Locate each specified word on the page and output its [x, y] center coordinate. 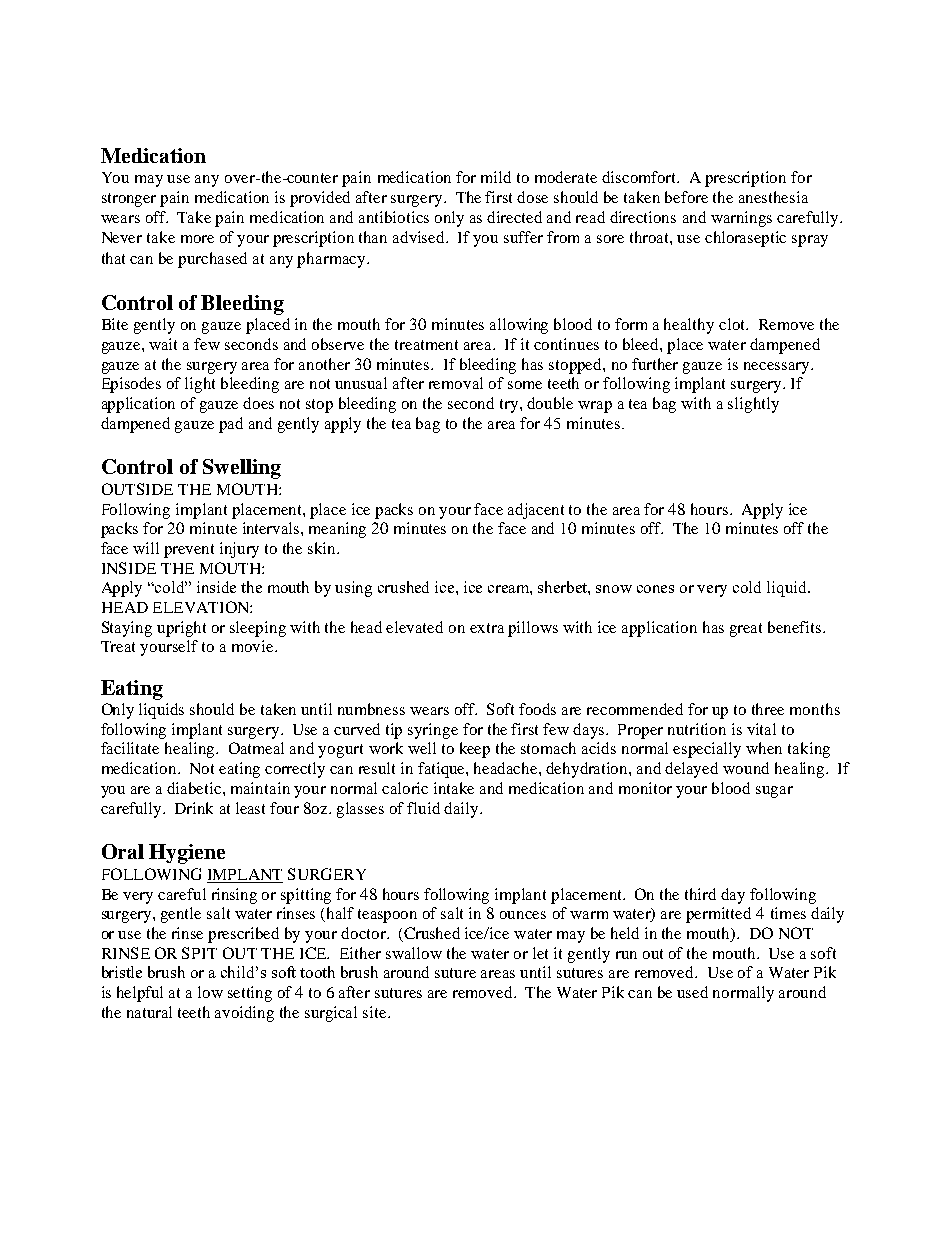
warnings [741, 219]
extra [487, 628]
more [197, 239]
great [746, 630]
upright [181, 629]
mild [496, 177]
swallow [414, 953]
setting [250, 994]
